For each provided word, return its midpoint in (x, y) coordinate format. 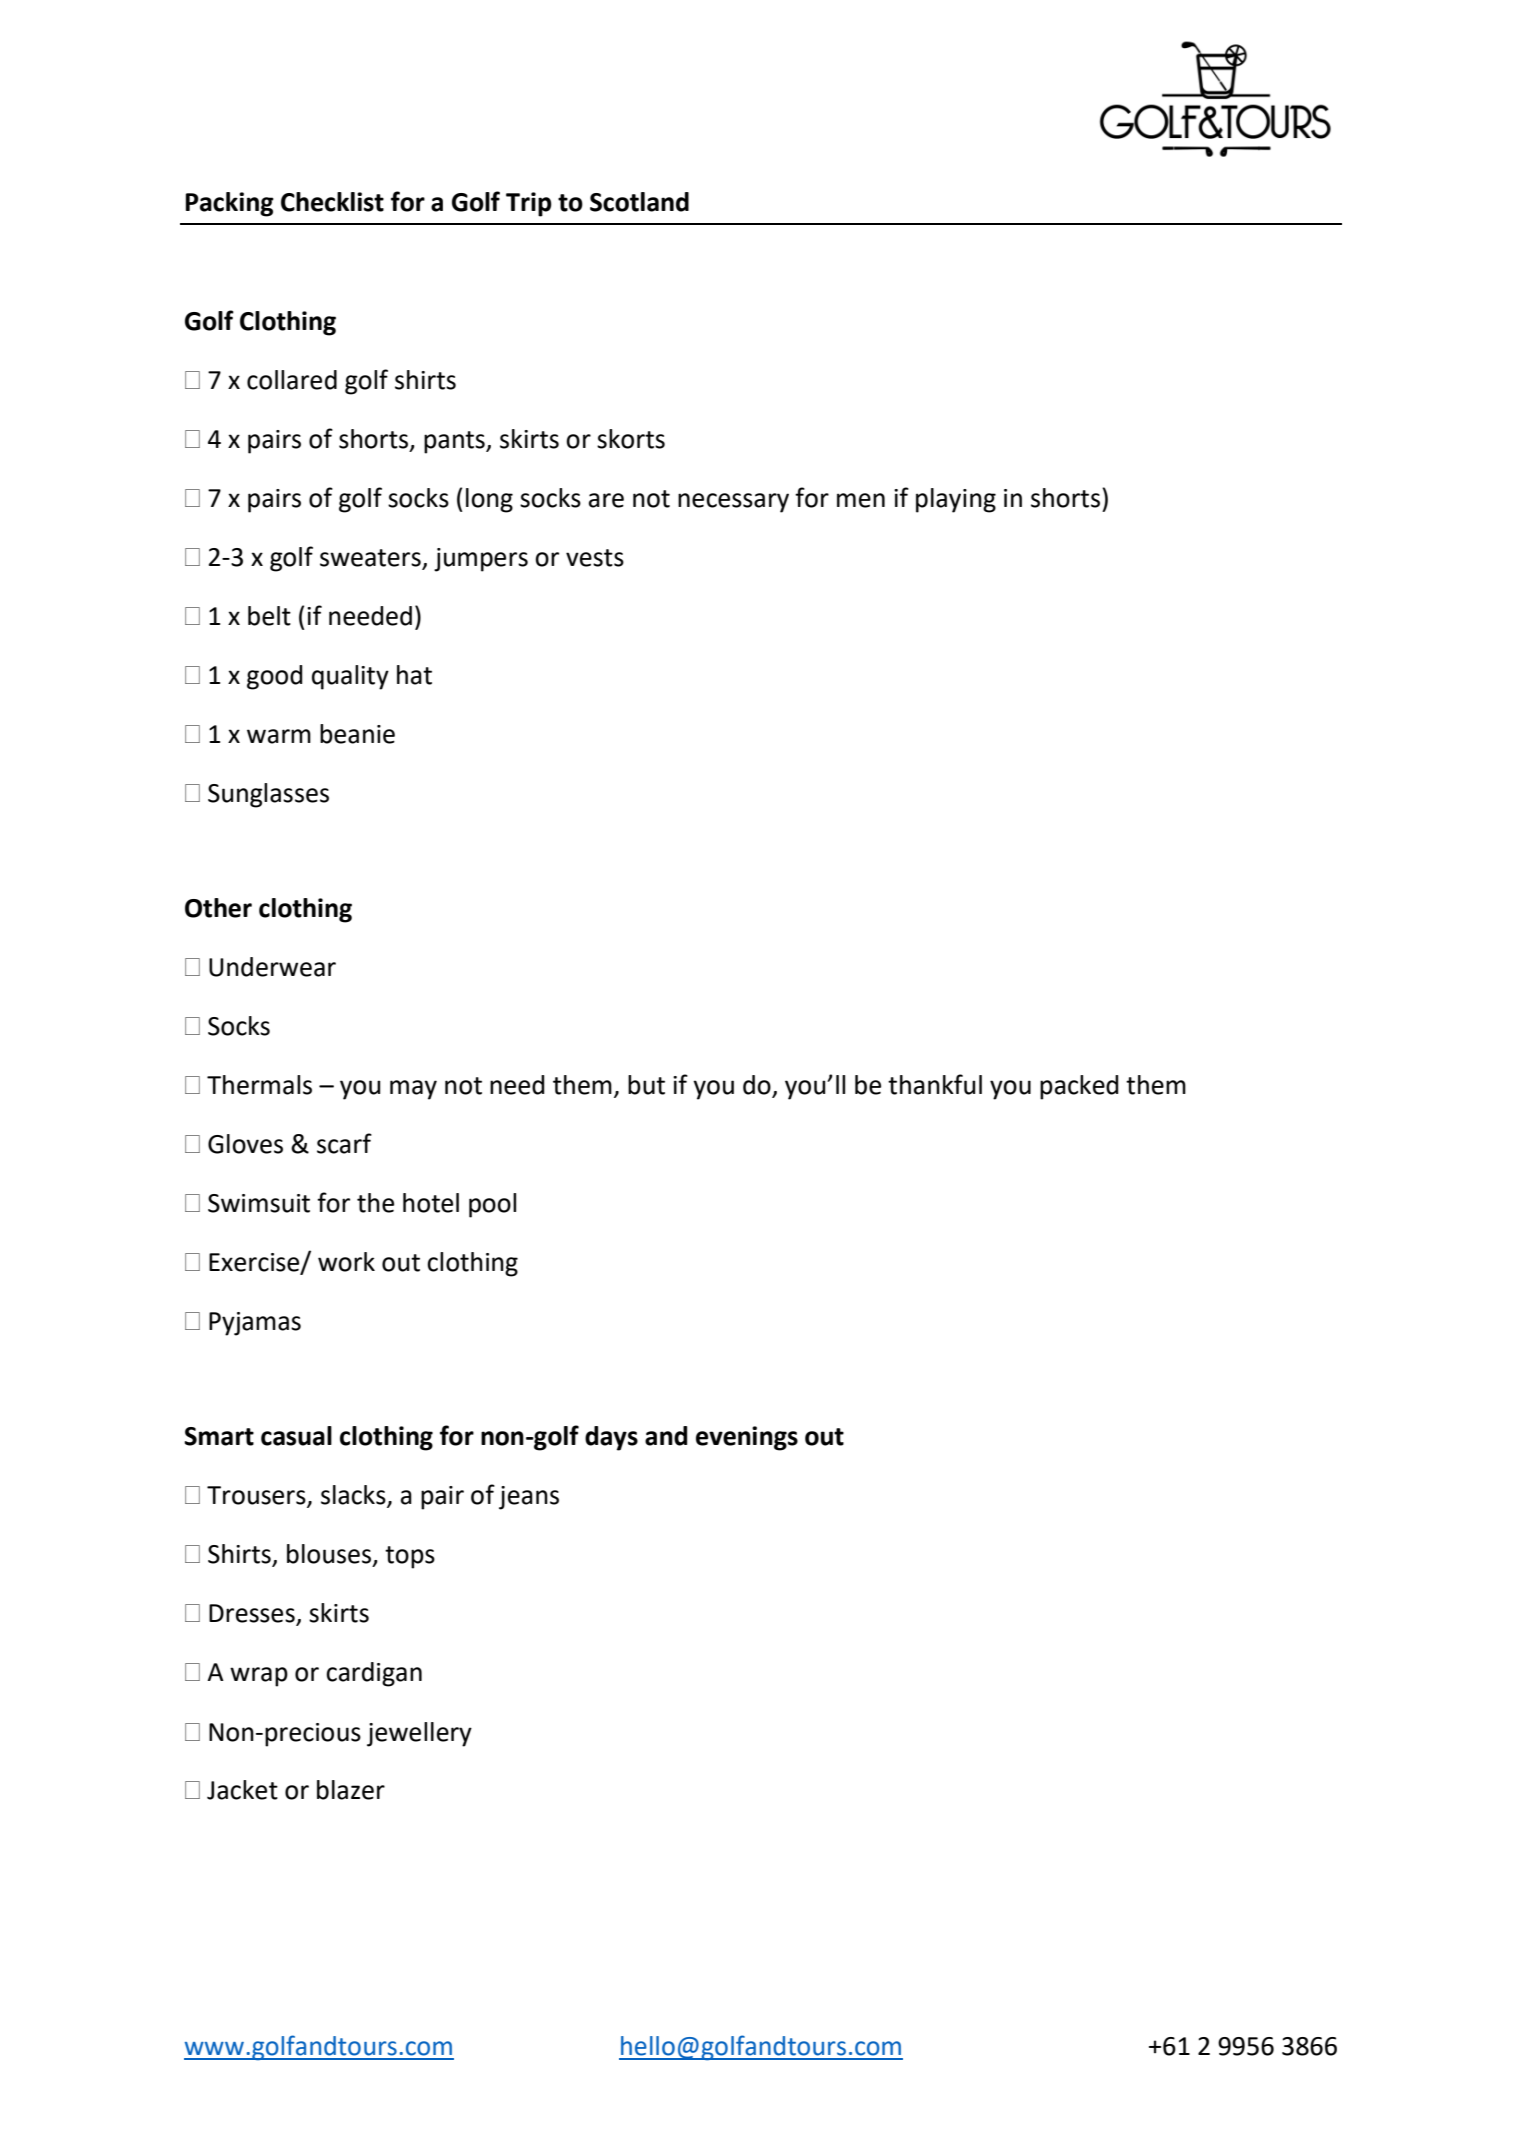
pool (492, 1205)
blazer (351, 1790)
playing (956, 500)
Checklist (332, 202)
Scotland (639, 202)
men (861, 500)
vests (595, 558)
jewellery (419, 1734)
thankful (935, 1084)
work (346, 1262)
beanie (357, 734)
